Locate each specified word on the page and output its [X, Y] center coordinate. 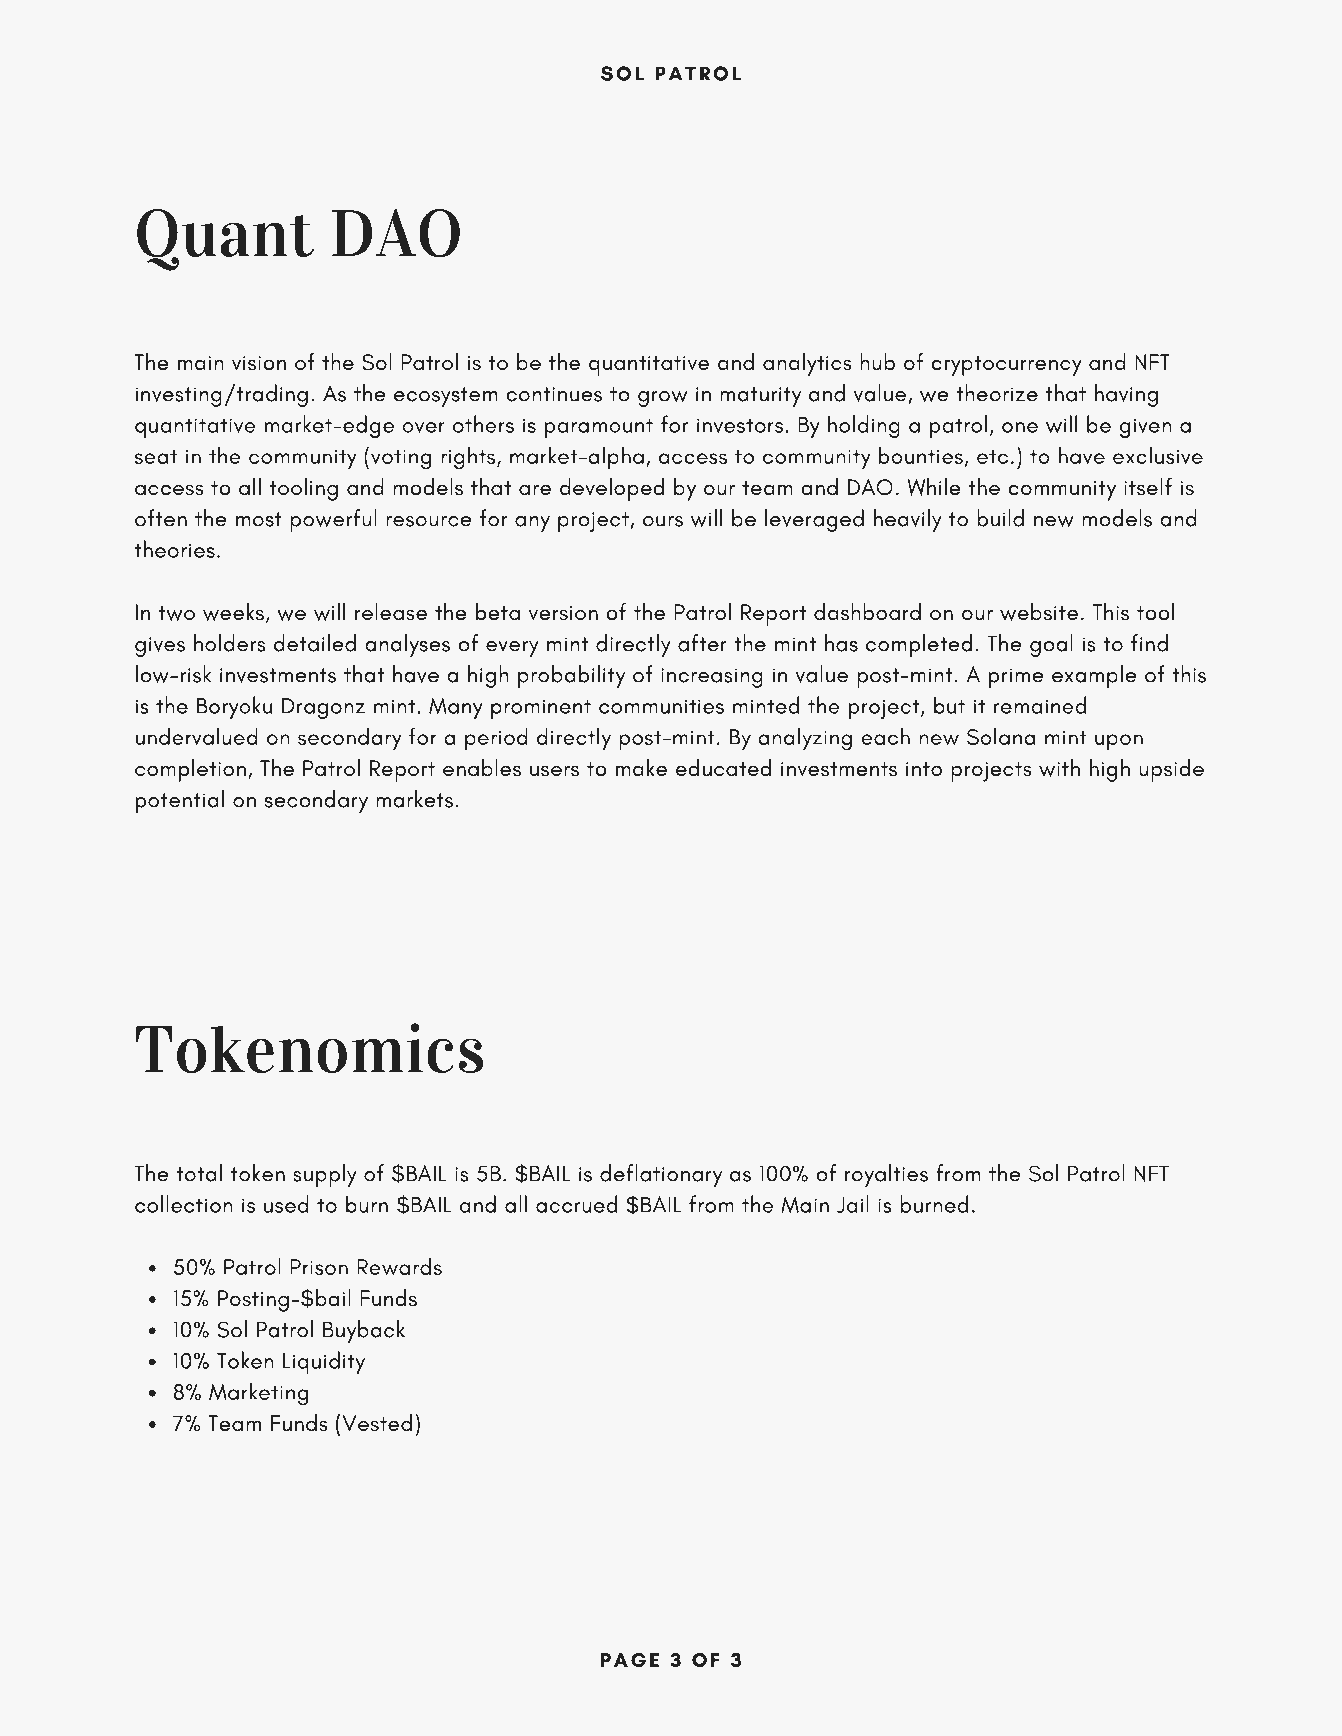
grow [663, 399]
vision [259, 363]
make [641, 767]
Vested [377, 1423]
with [1059, 768]
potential [180, 801]
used [286, 1204]
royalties [886, 1175]
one [1020, 427]
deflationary [661, 1175]
